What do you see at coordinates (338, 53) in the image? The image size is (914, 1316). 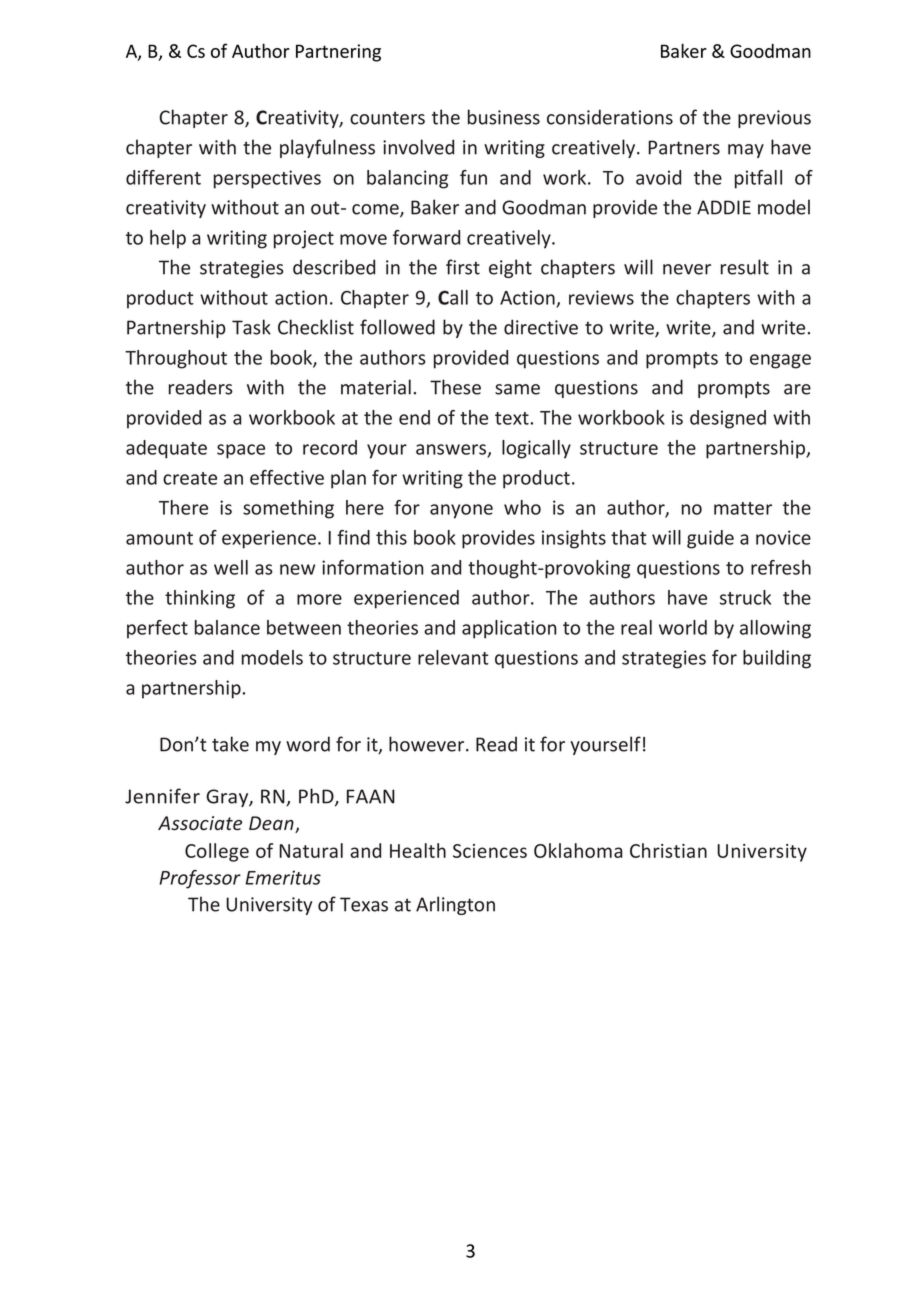 I see `Partnering` at bounding box center [338, 53].
